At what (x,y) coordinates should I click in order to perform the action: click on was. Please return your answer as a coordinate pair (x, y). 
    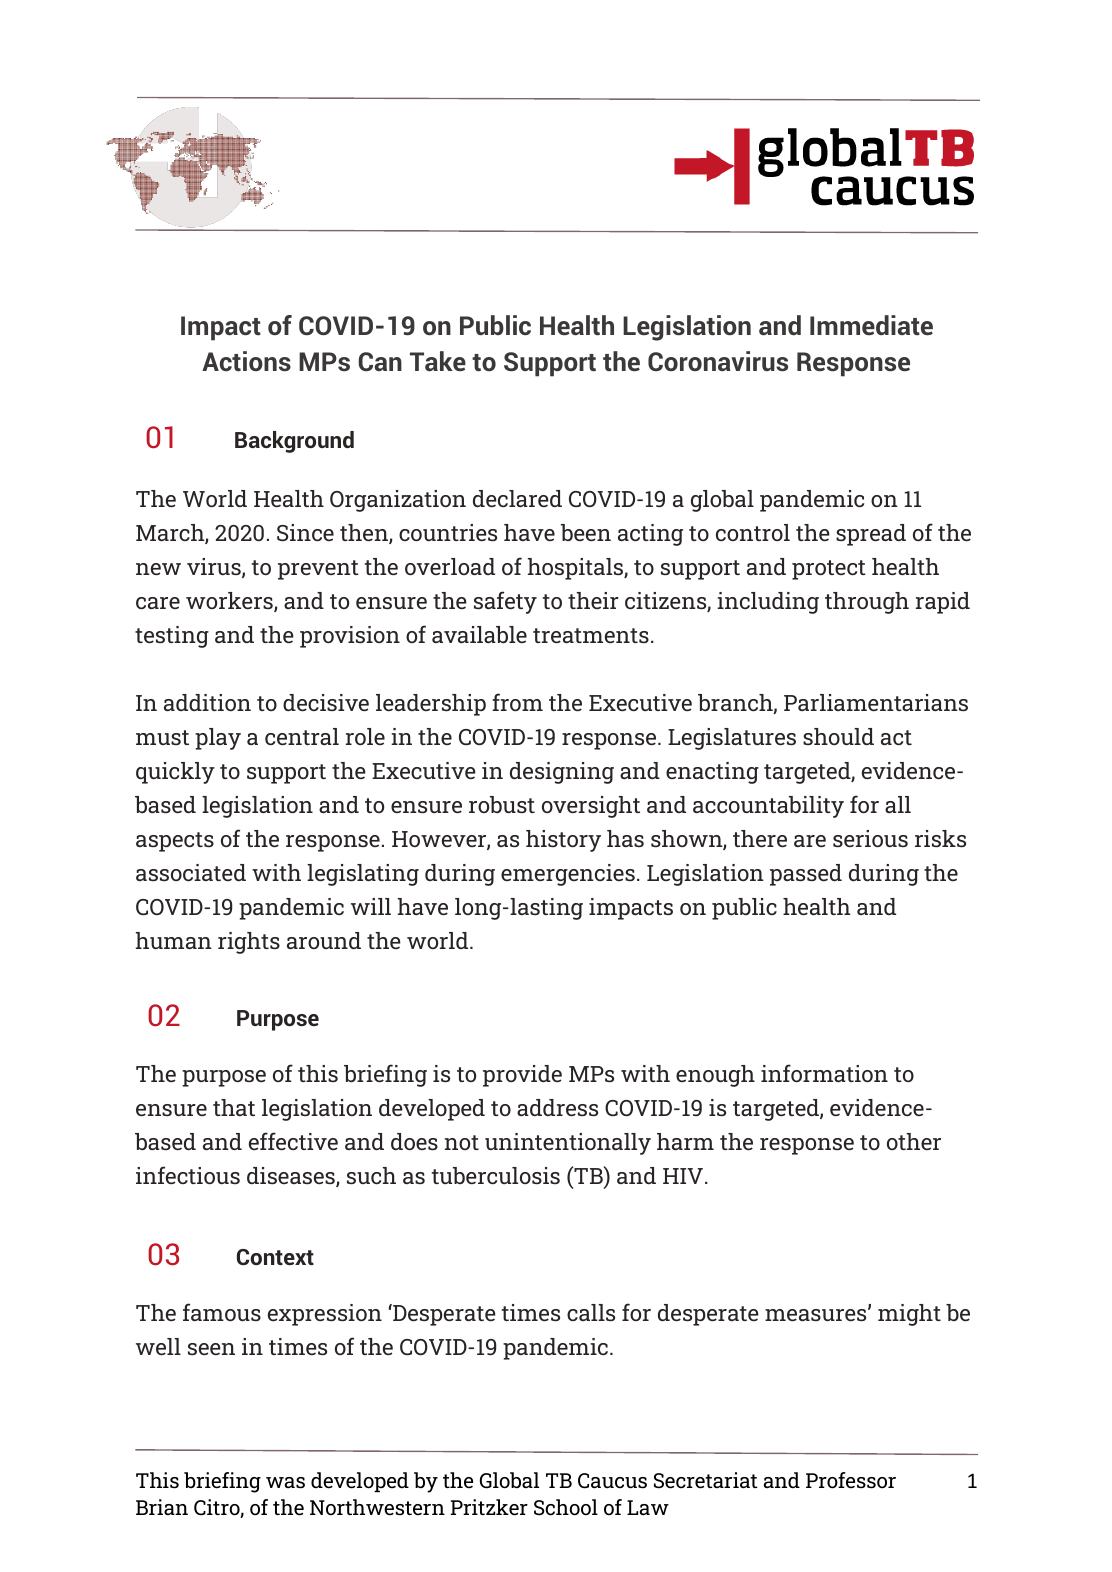
    Looking at the image, I should click on (285, 1483).
